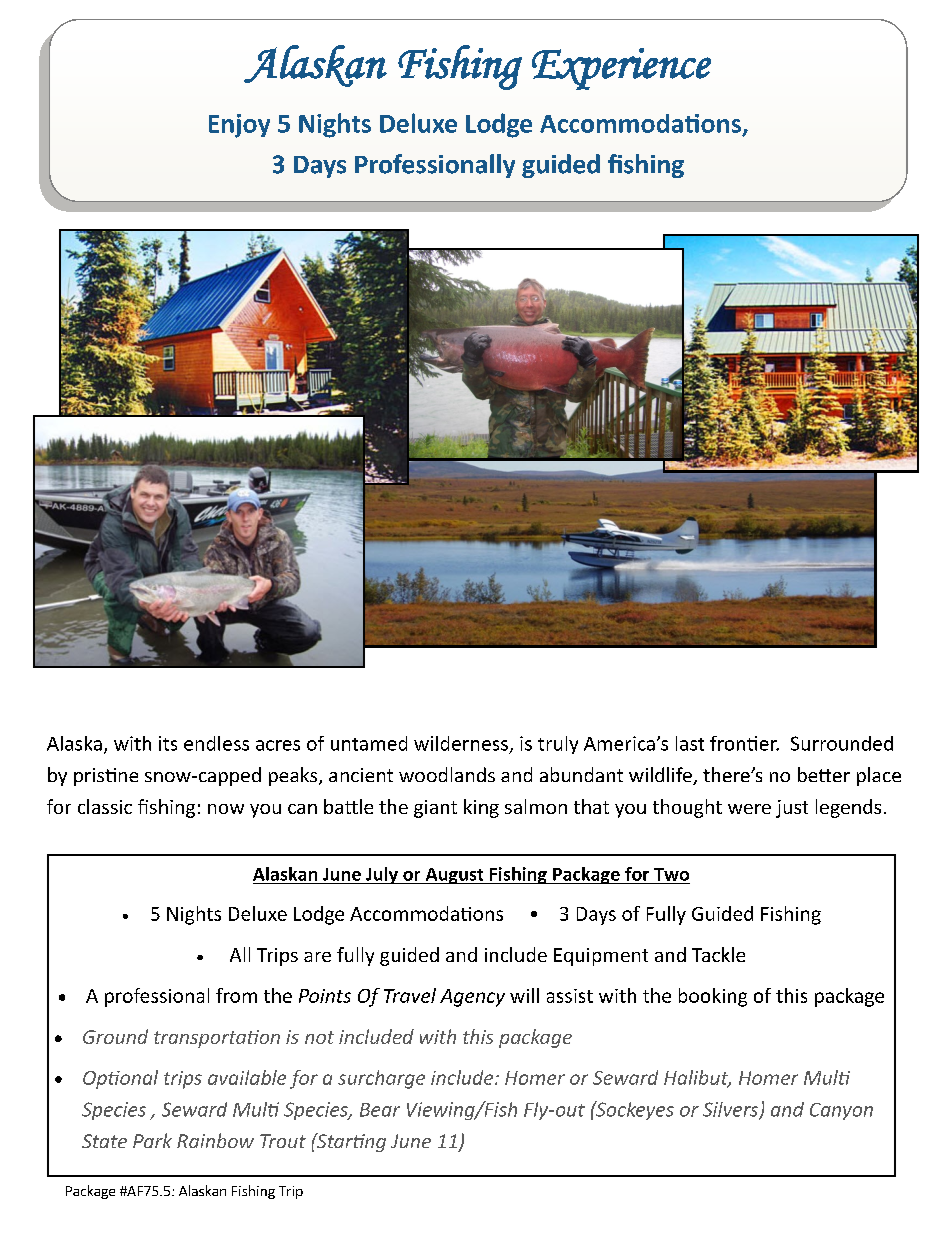  What do you see at coordinates (621, 69) in the screenshot?
I see `Experience` at bounding box center [621, 69].
